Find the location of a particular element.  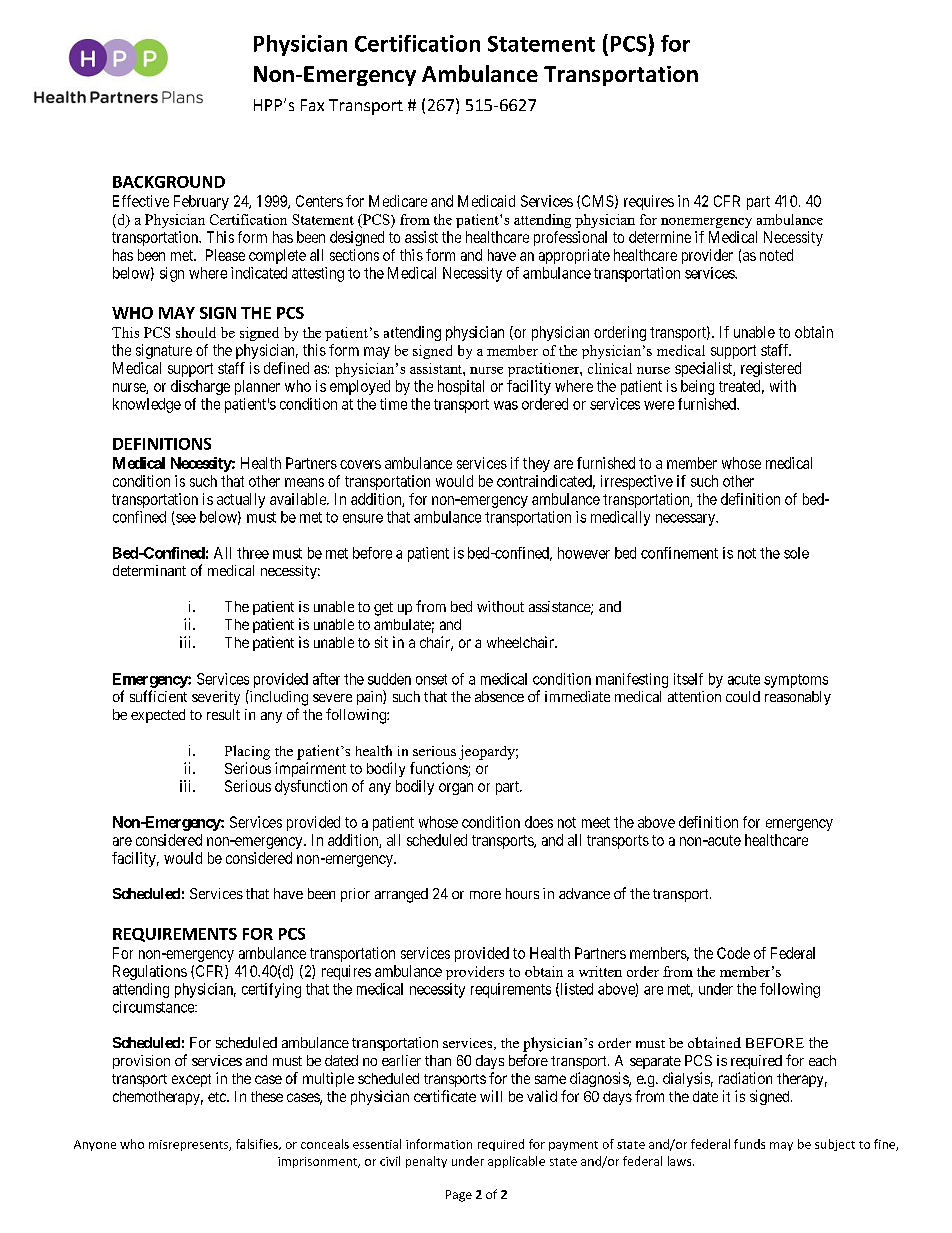

registered is located at coordinates (771, 369).
